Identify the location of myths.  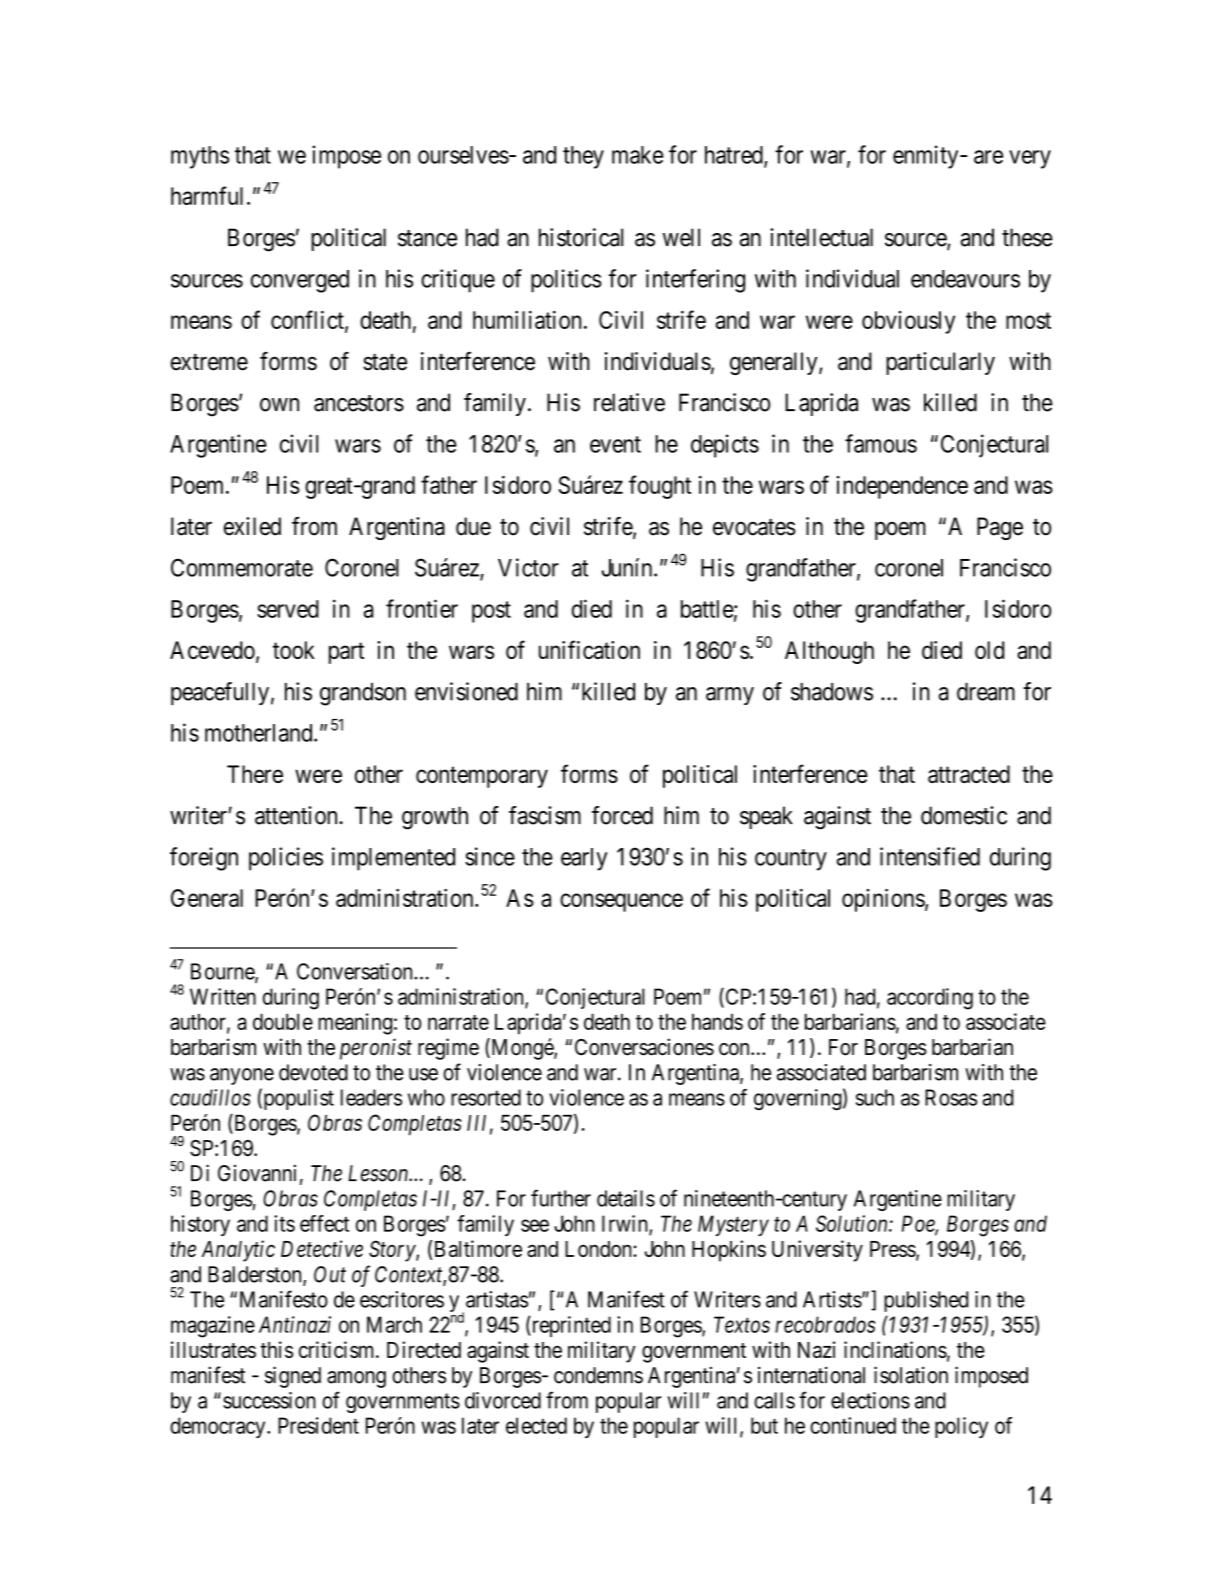
(200, 157).
